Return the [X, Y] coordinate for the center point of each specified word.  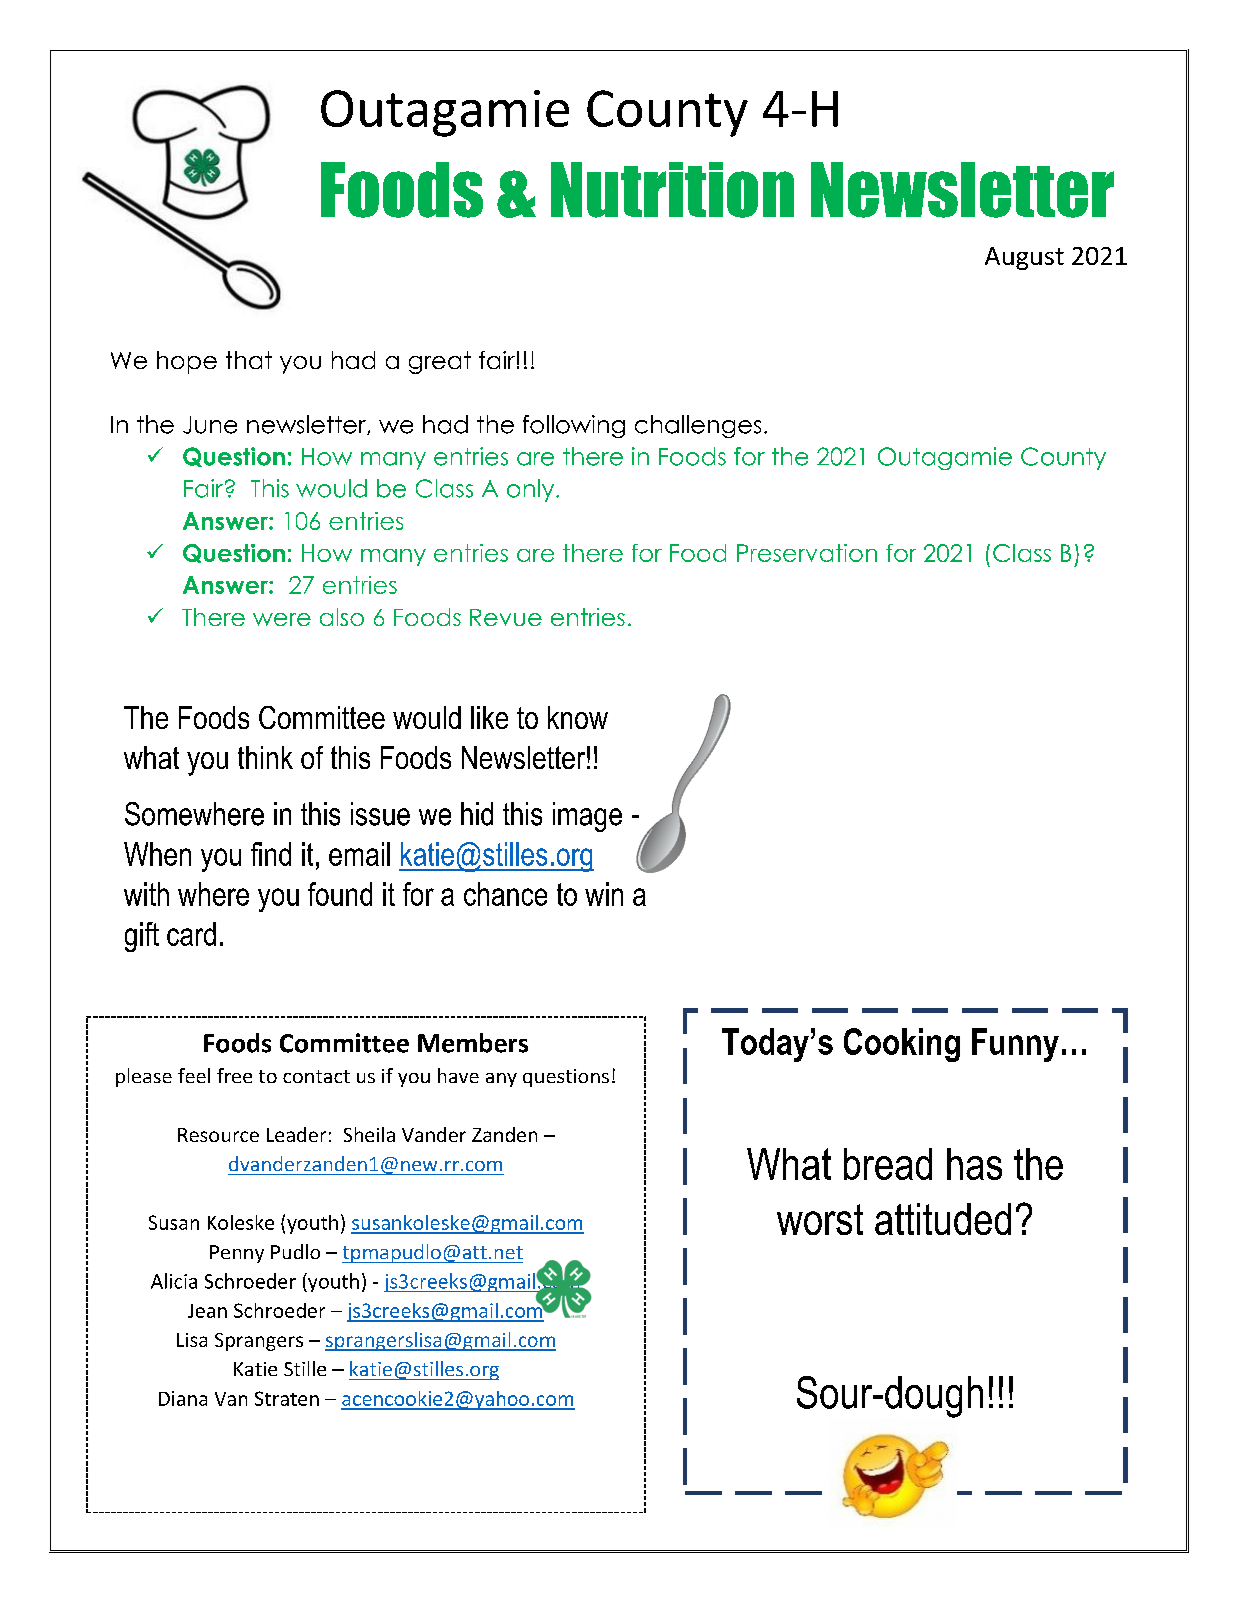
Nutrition [672, 190]
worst [820, 1219]
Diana [183, 1398]
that [249, 360]
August [1024, 258]
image [587, 817]
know [578, 717]
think [265, 757]
